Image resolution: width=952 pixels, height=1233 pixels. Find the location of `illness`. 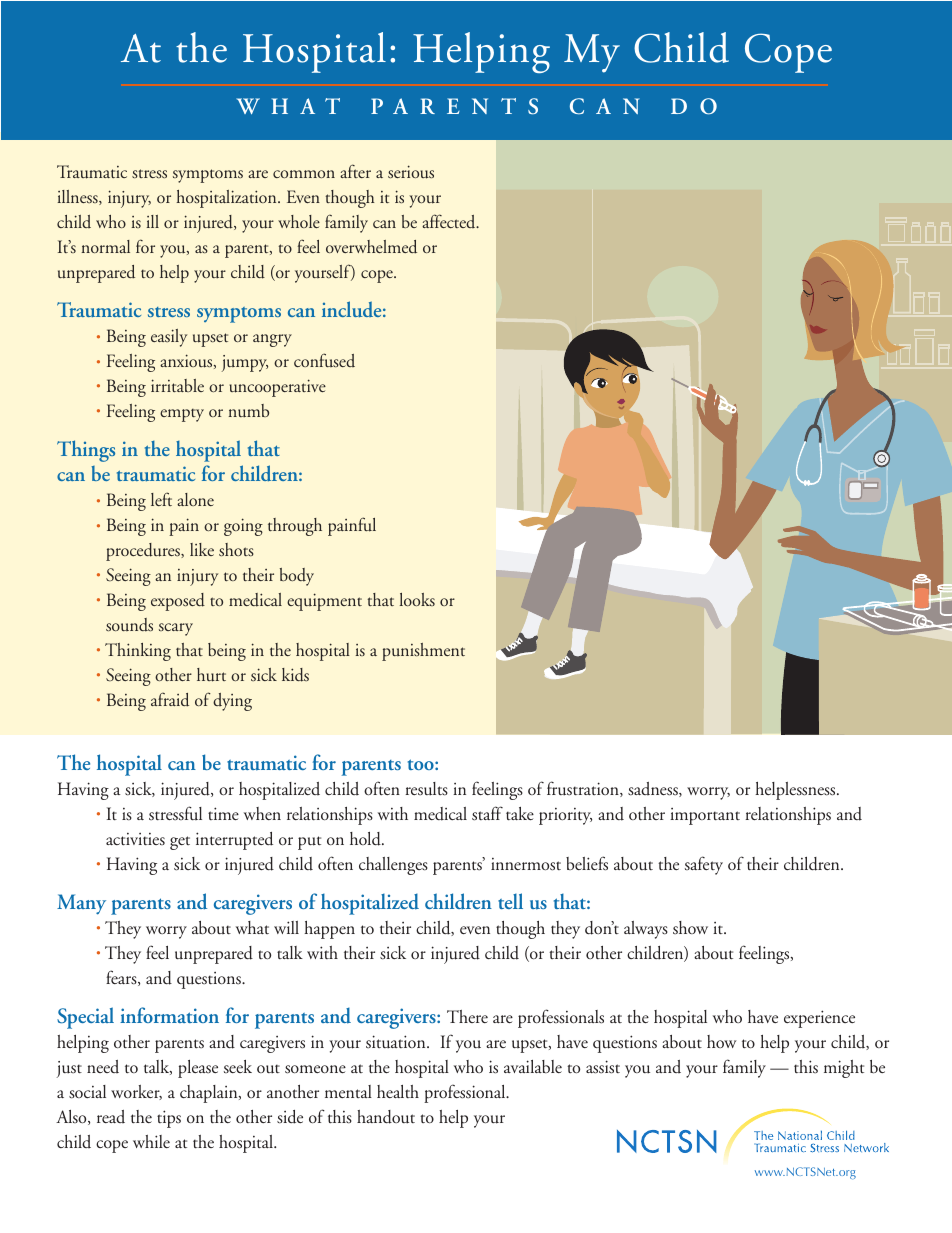

illness is located at coordinates (78, 197).
